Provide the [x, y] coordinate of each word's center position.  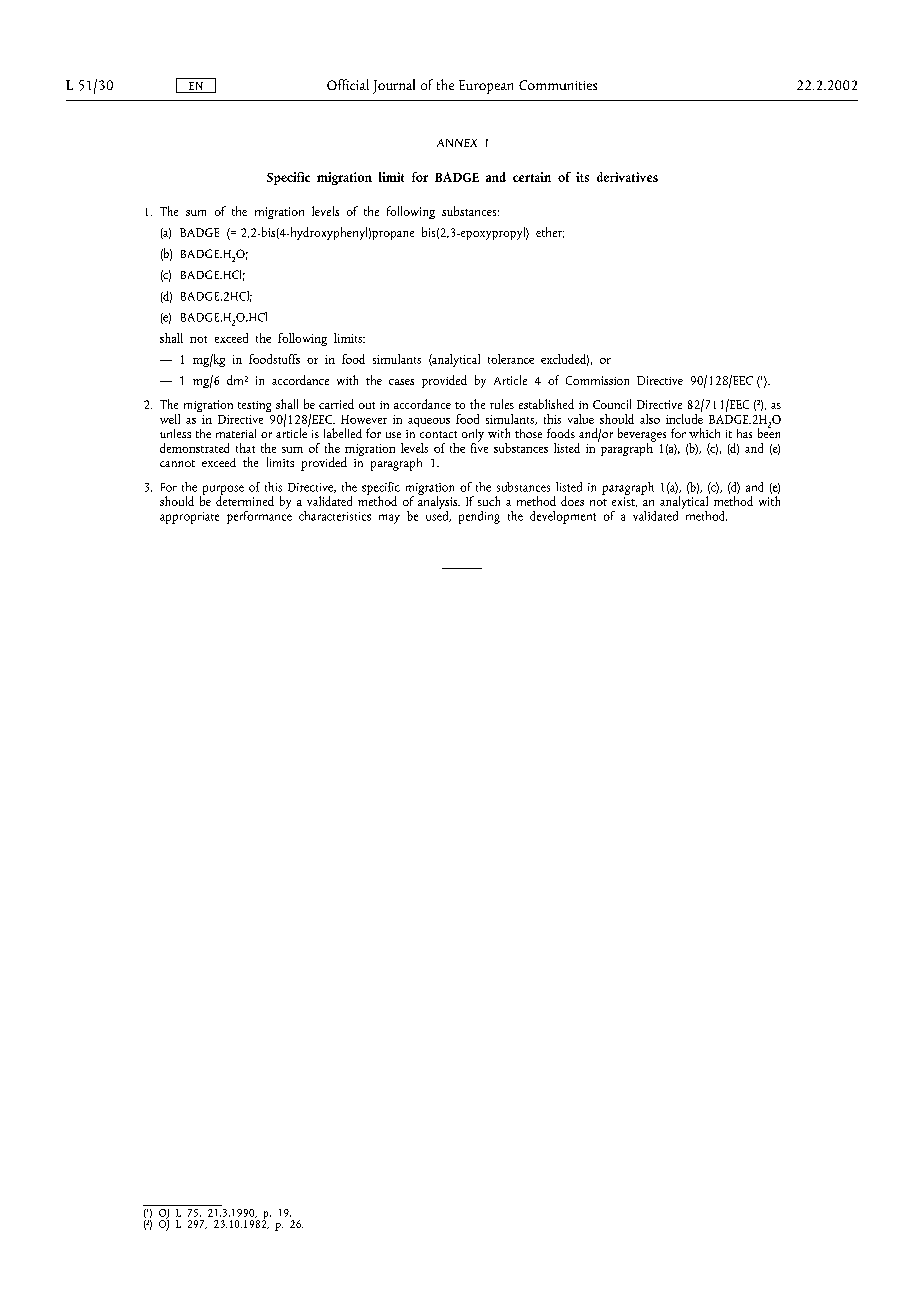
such [489, 501]
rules [502, 404]
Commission [597, 380]
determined [245, 499]
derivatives [627, 177]
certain [532, 177]
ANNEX [457, 143]
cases [401, 382]
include [684, 417]
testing [254, 406]
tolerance [511, 359]
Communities [558, 85]
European [486, 87]
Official [348, 84]
